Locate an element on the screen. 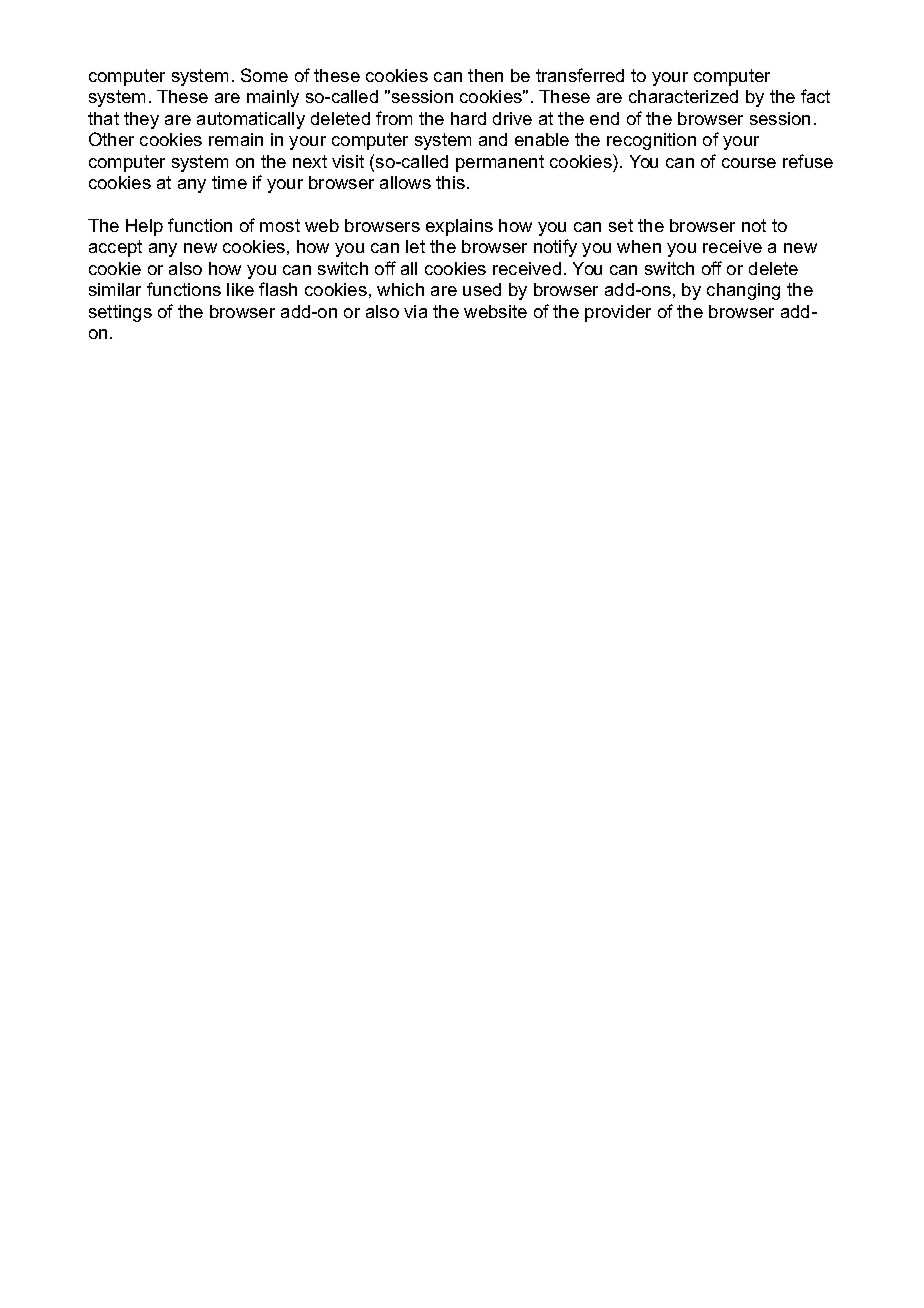 This screenshot has width=924, height=1308. when is located at coordinates (639, 246).
